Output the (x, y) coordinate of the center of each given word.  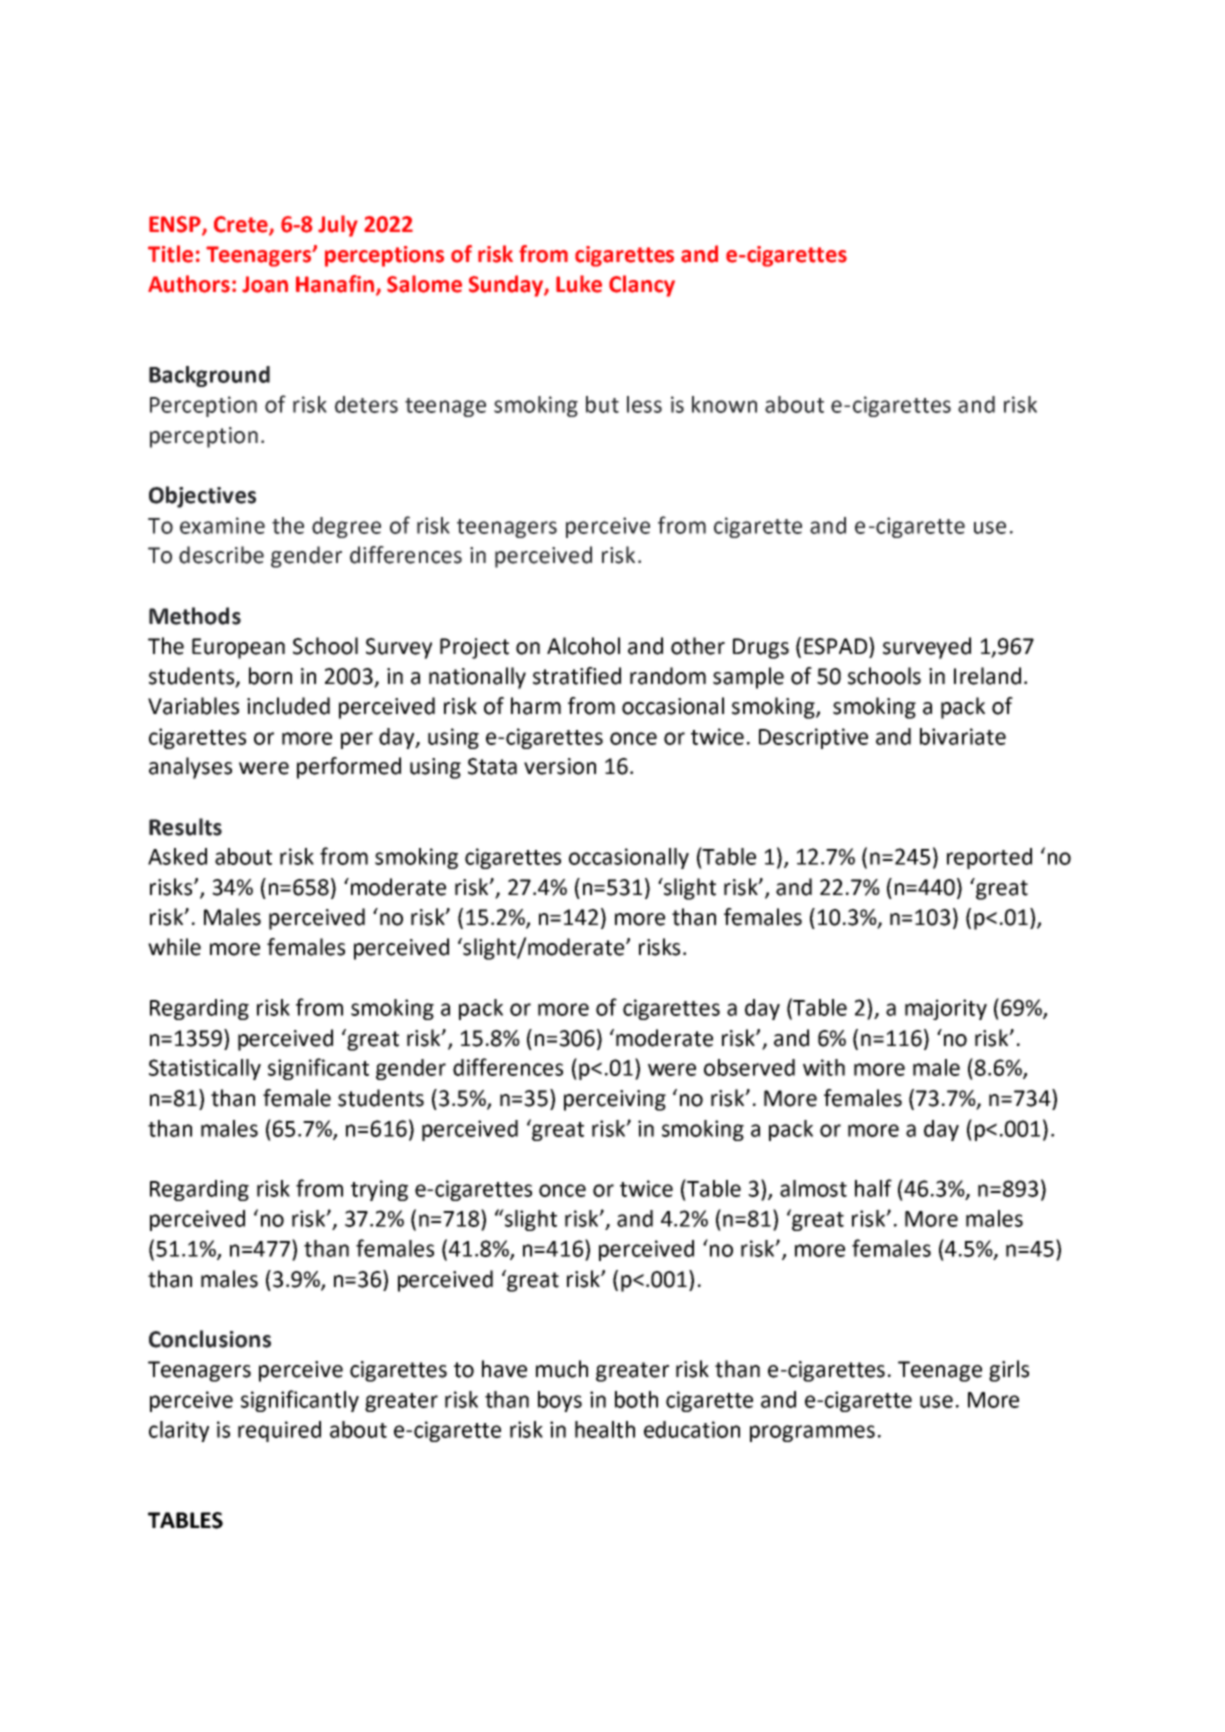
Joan (265, 284)
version (560, 766)
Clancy (642, 286)
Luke (579, 284)
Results (185, 827)
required (279, 1431)
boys (560, 1401)
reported (989, 858)
